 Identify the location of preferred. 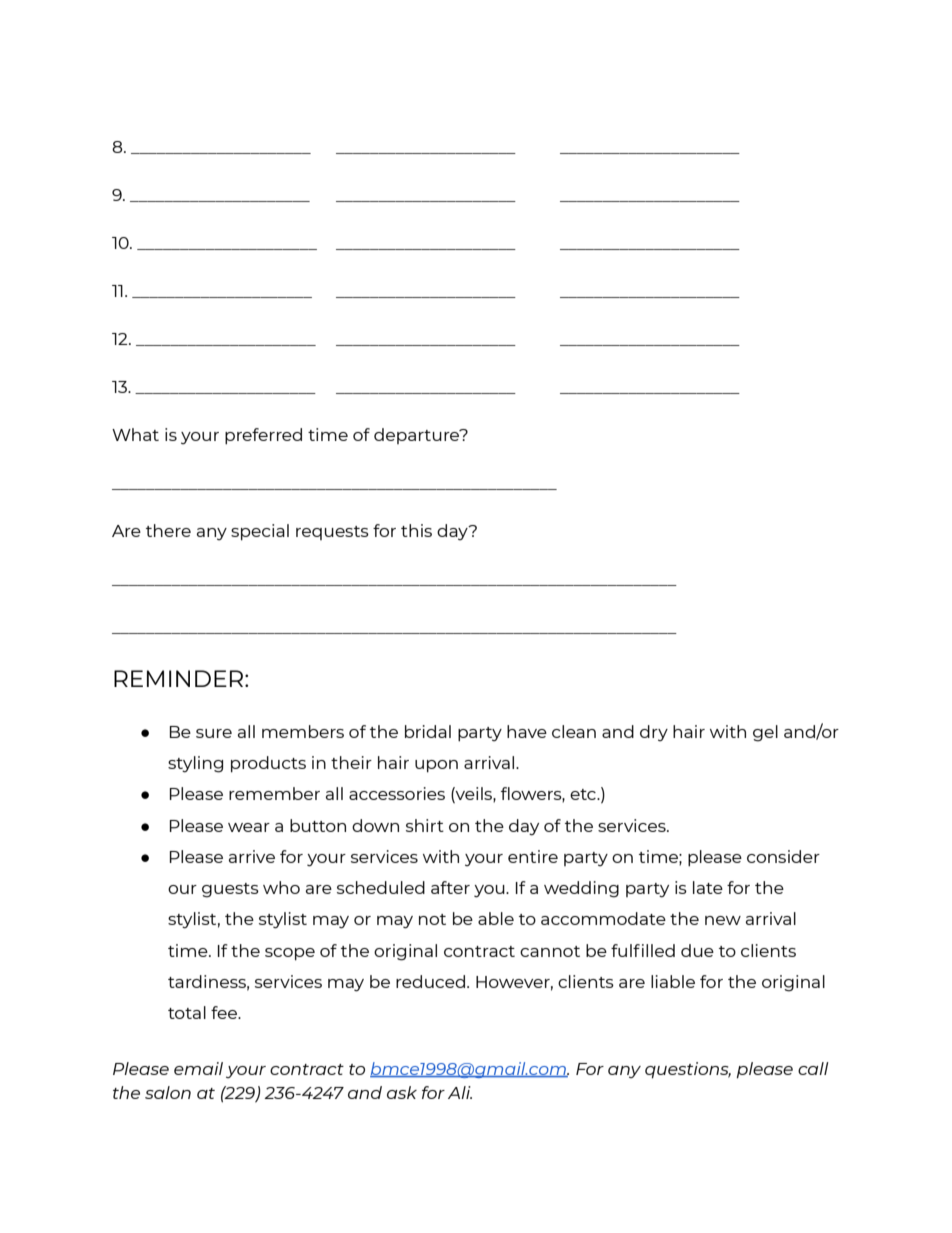
(263, 436).
